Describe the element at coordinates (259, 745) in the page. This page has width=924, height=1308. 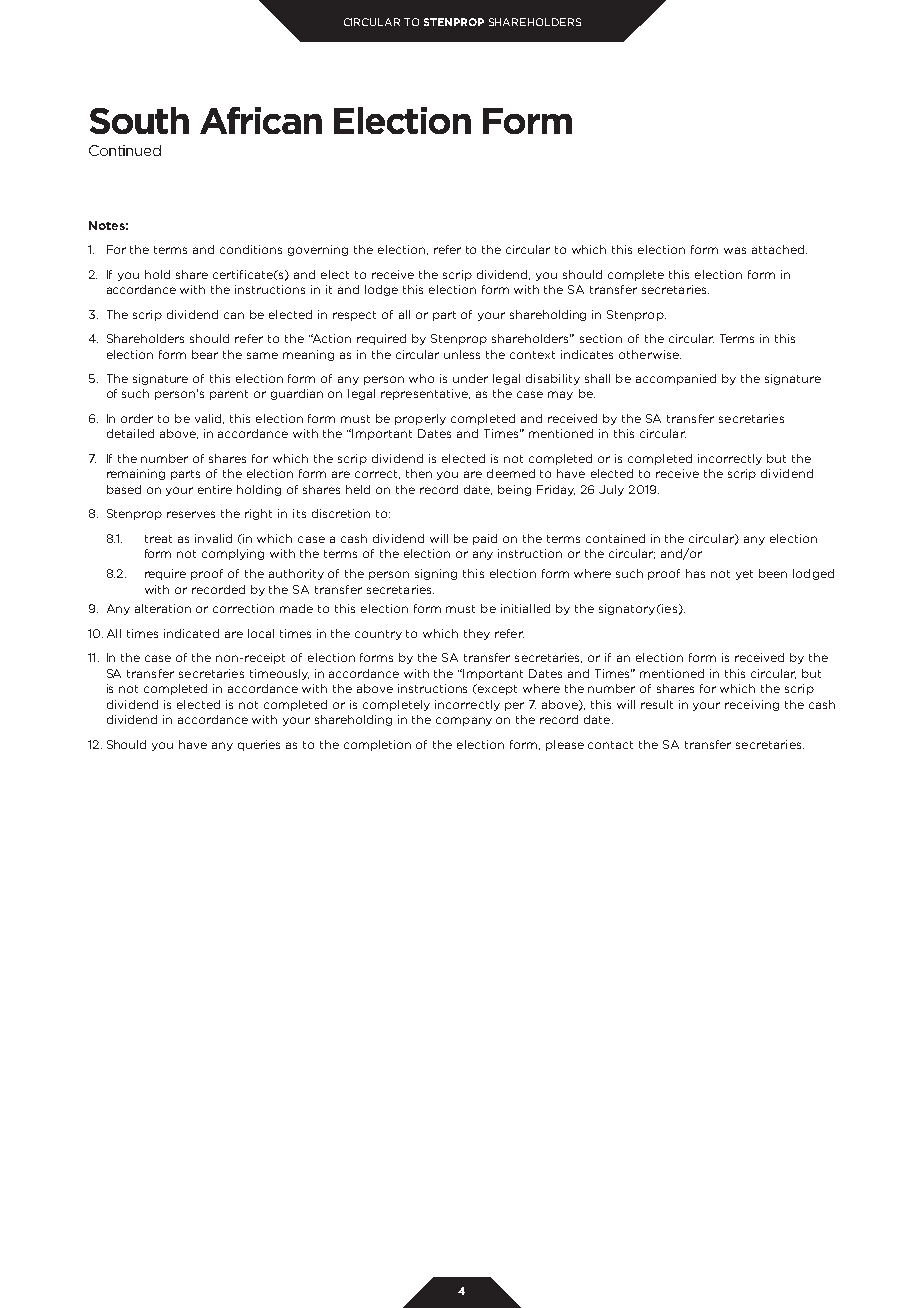
I see `queries` at that location.
